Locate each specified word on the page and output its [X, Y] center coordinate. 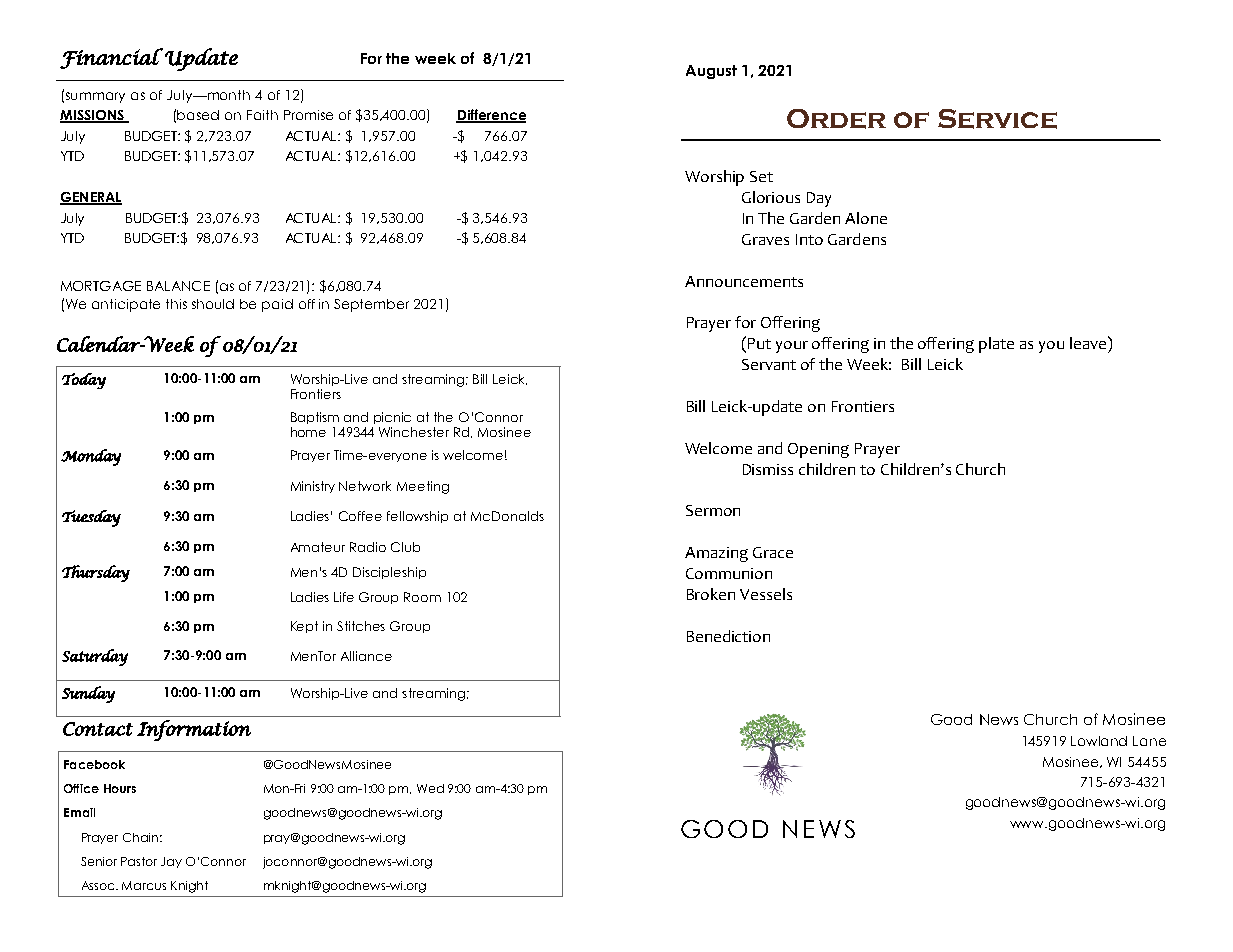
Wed [430, 788]
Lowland [1099, 741]
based [198, 115]
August [711, 72]
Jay [171, 862]
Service [997, 119]
